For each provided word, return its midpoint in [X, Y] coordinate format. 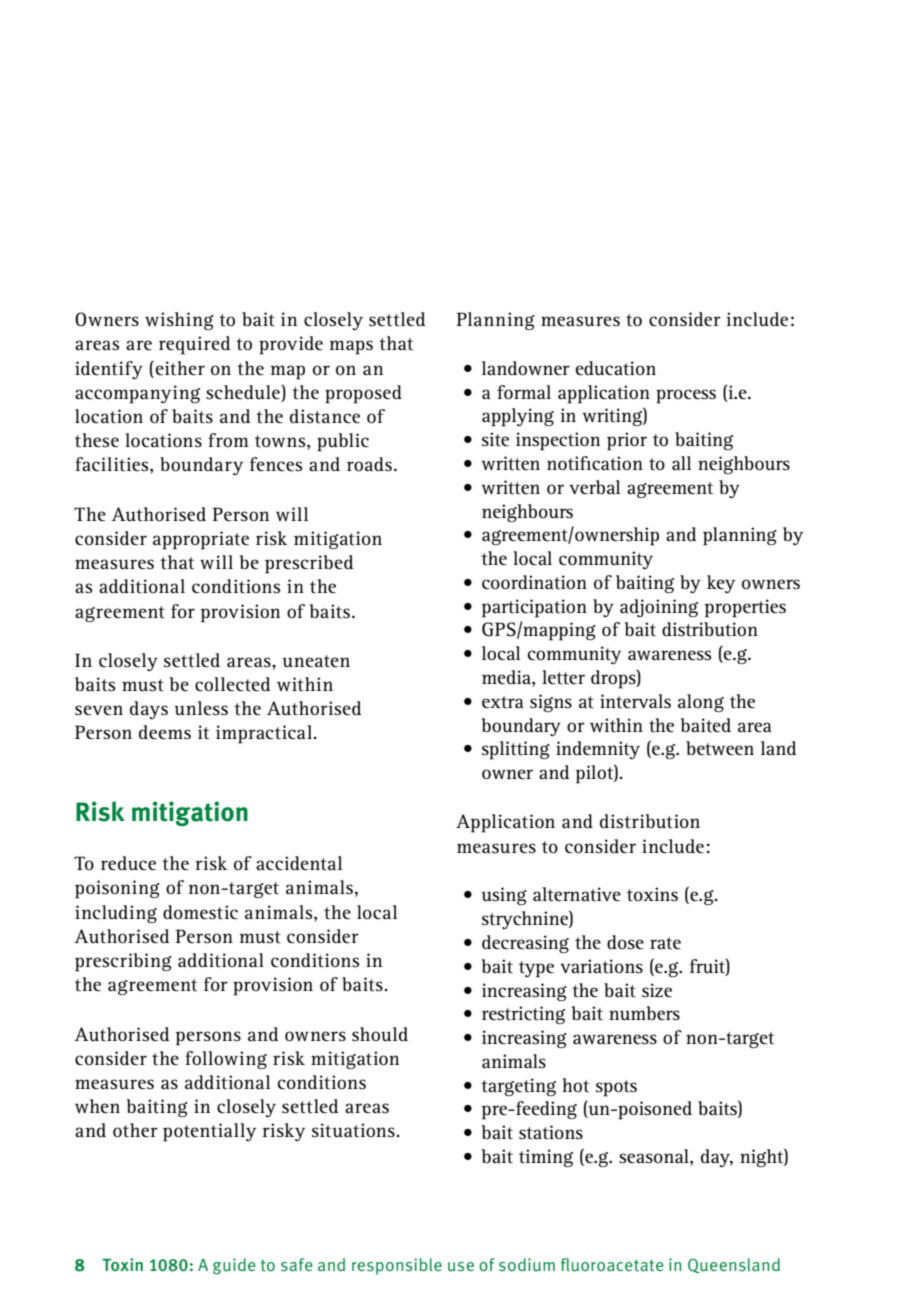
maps [351, 347]
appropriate [201, 540]
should [380, 1034]
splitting [516, 750]
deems [165, 732]
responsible [397, 1266]
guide [234, 1266]
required [194, 345]
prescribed [309, 564]
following [226, 1060]
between [720, 748]
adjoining [659, 608]
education [615, 368]
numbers [644, 1013]
